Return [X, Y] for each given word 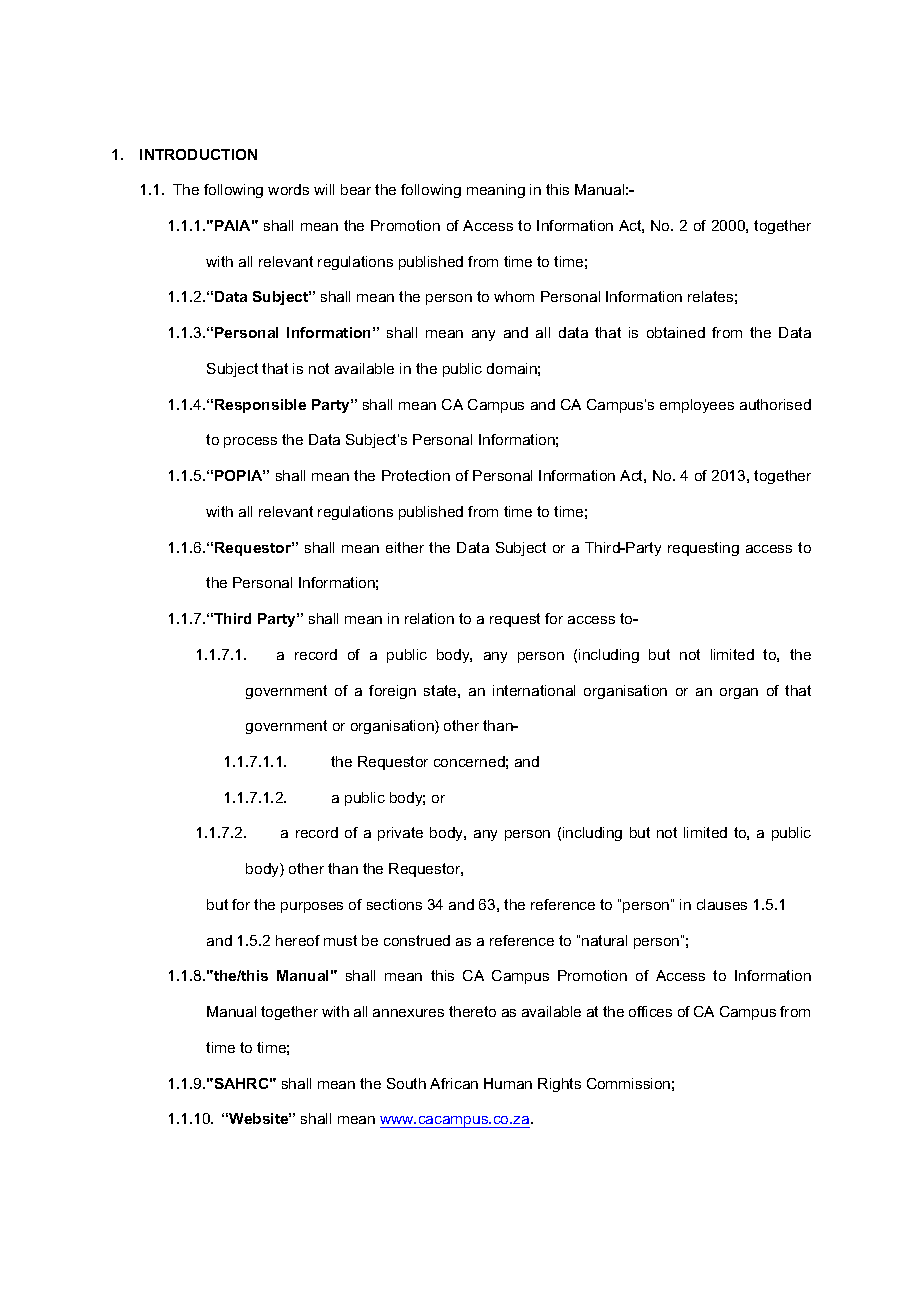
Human [508, 1083]
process [250, 442]
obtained [676, 332]
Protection [416, 475]
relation [429, 618]
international [534, 690]
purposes [312, 907]
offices [650, 1011]
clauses [722, 904]
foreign [392, 692]
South [406, 1083]
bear [356, 189]
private [400, 834]
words [288, 189]
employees [697, 406]
